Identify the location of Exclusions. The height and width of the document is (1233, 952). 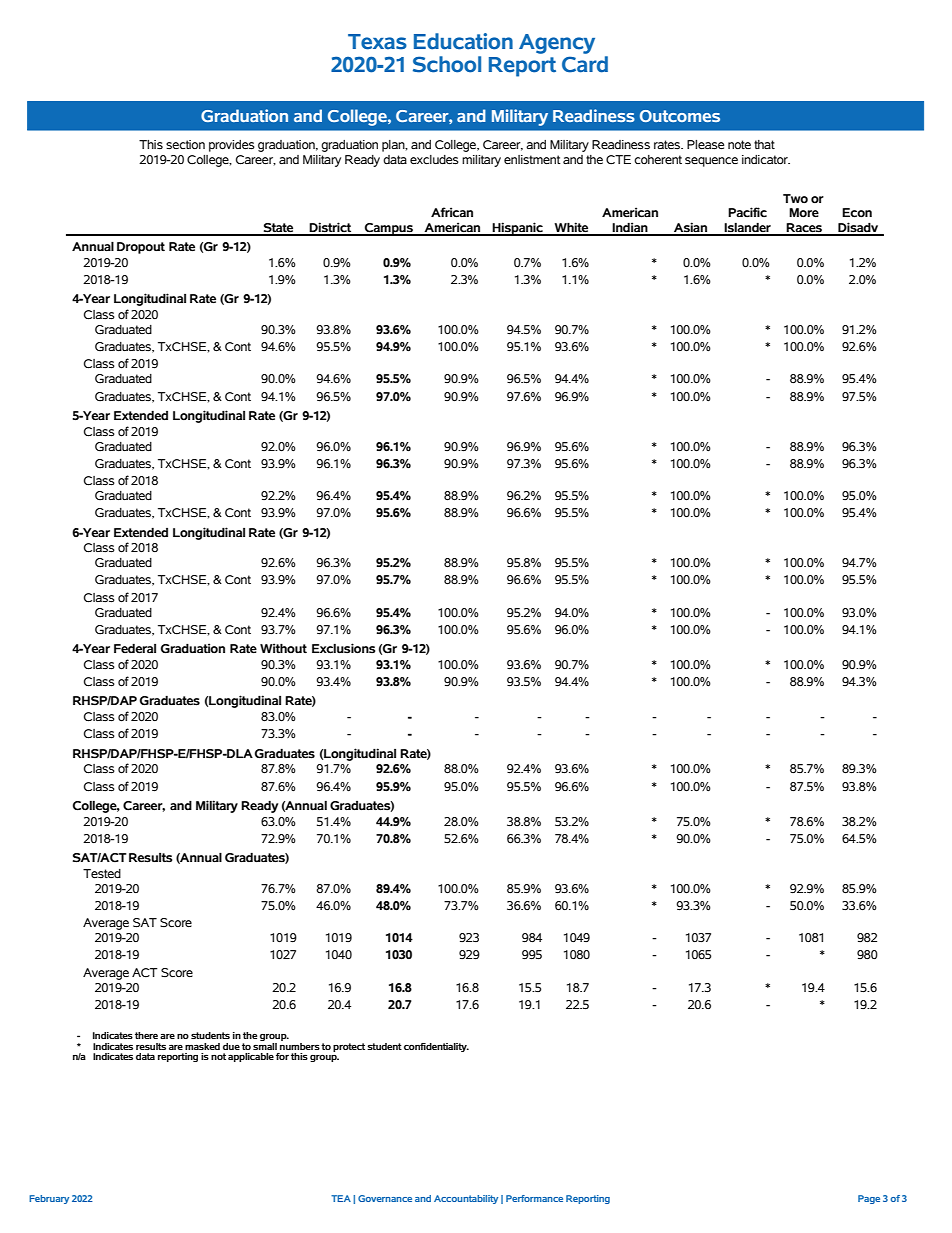
(343, 648).
